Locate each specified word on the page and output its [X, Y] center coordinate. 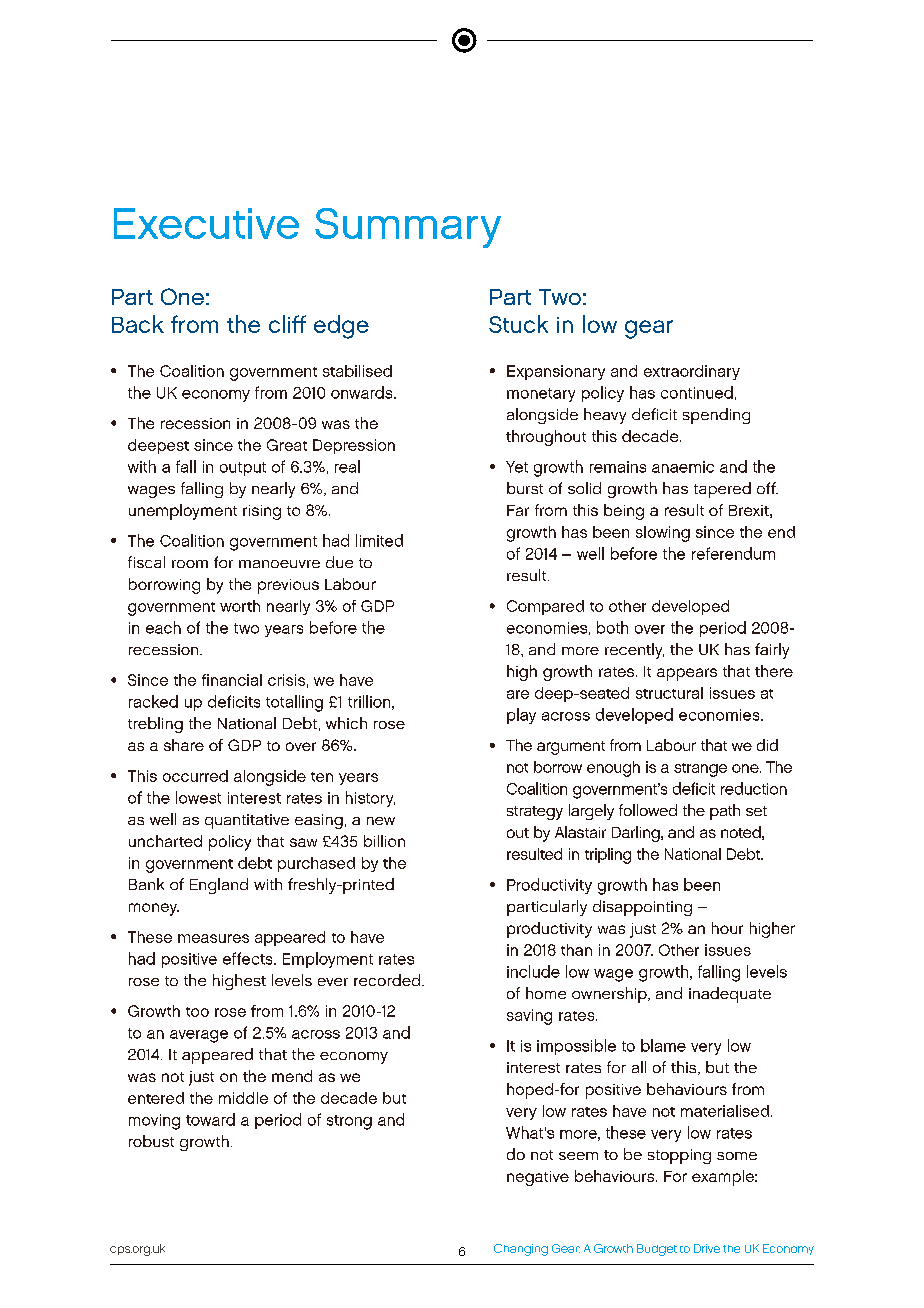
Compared [545, 607]
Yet [517, 467]
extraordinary [692, 372]
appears [687, 674]
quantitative [247, 821]
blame [663, 1045]
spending [716, 416]
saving [529, 1017]
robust [151, 1141]
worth [240, 606]
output [243, 469]
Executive [206, 223]
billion [384, 841]
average [199, 1036]
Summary [408, 228]
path [725, 812]
